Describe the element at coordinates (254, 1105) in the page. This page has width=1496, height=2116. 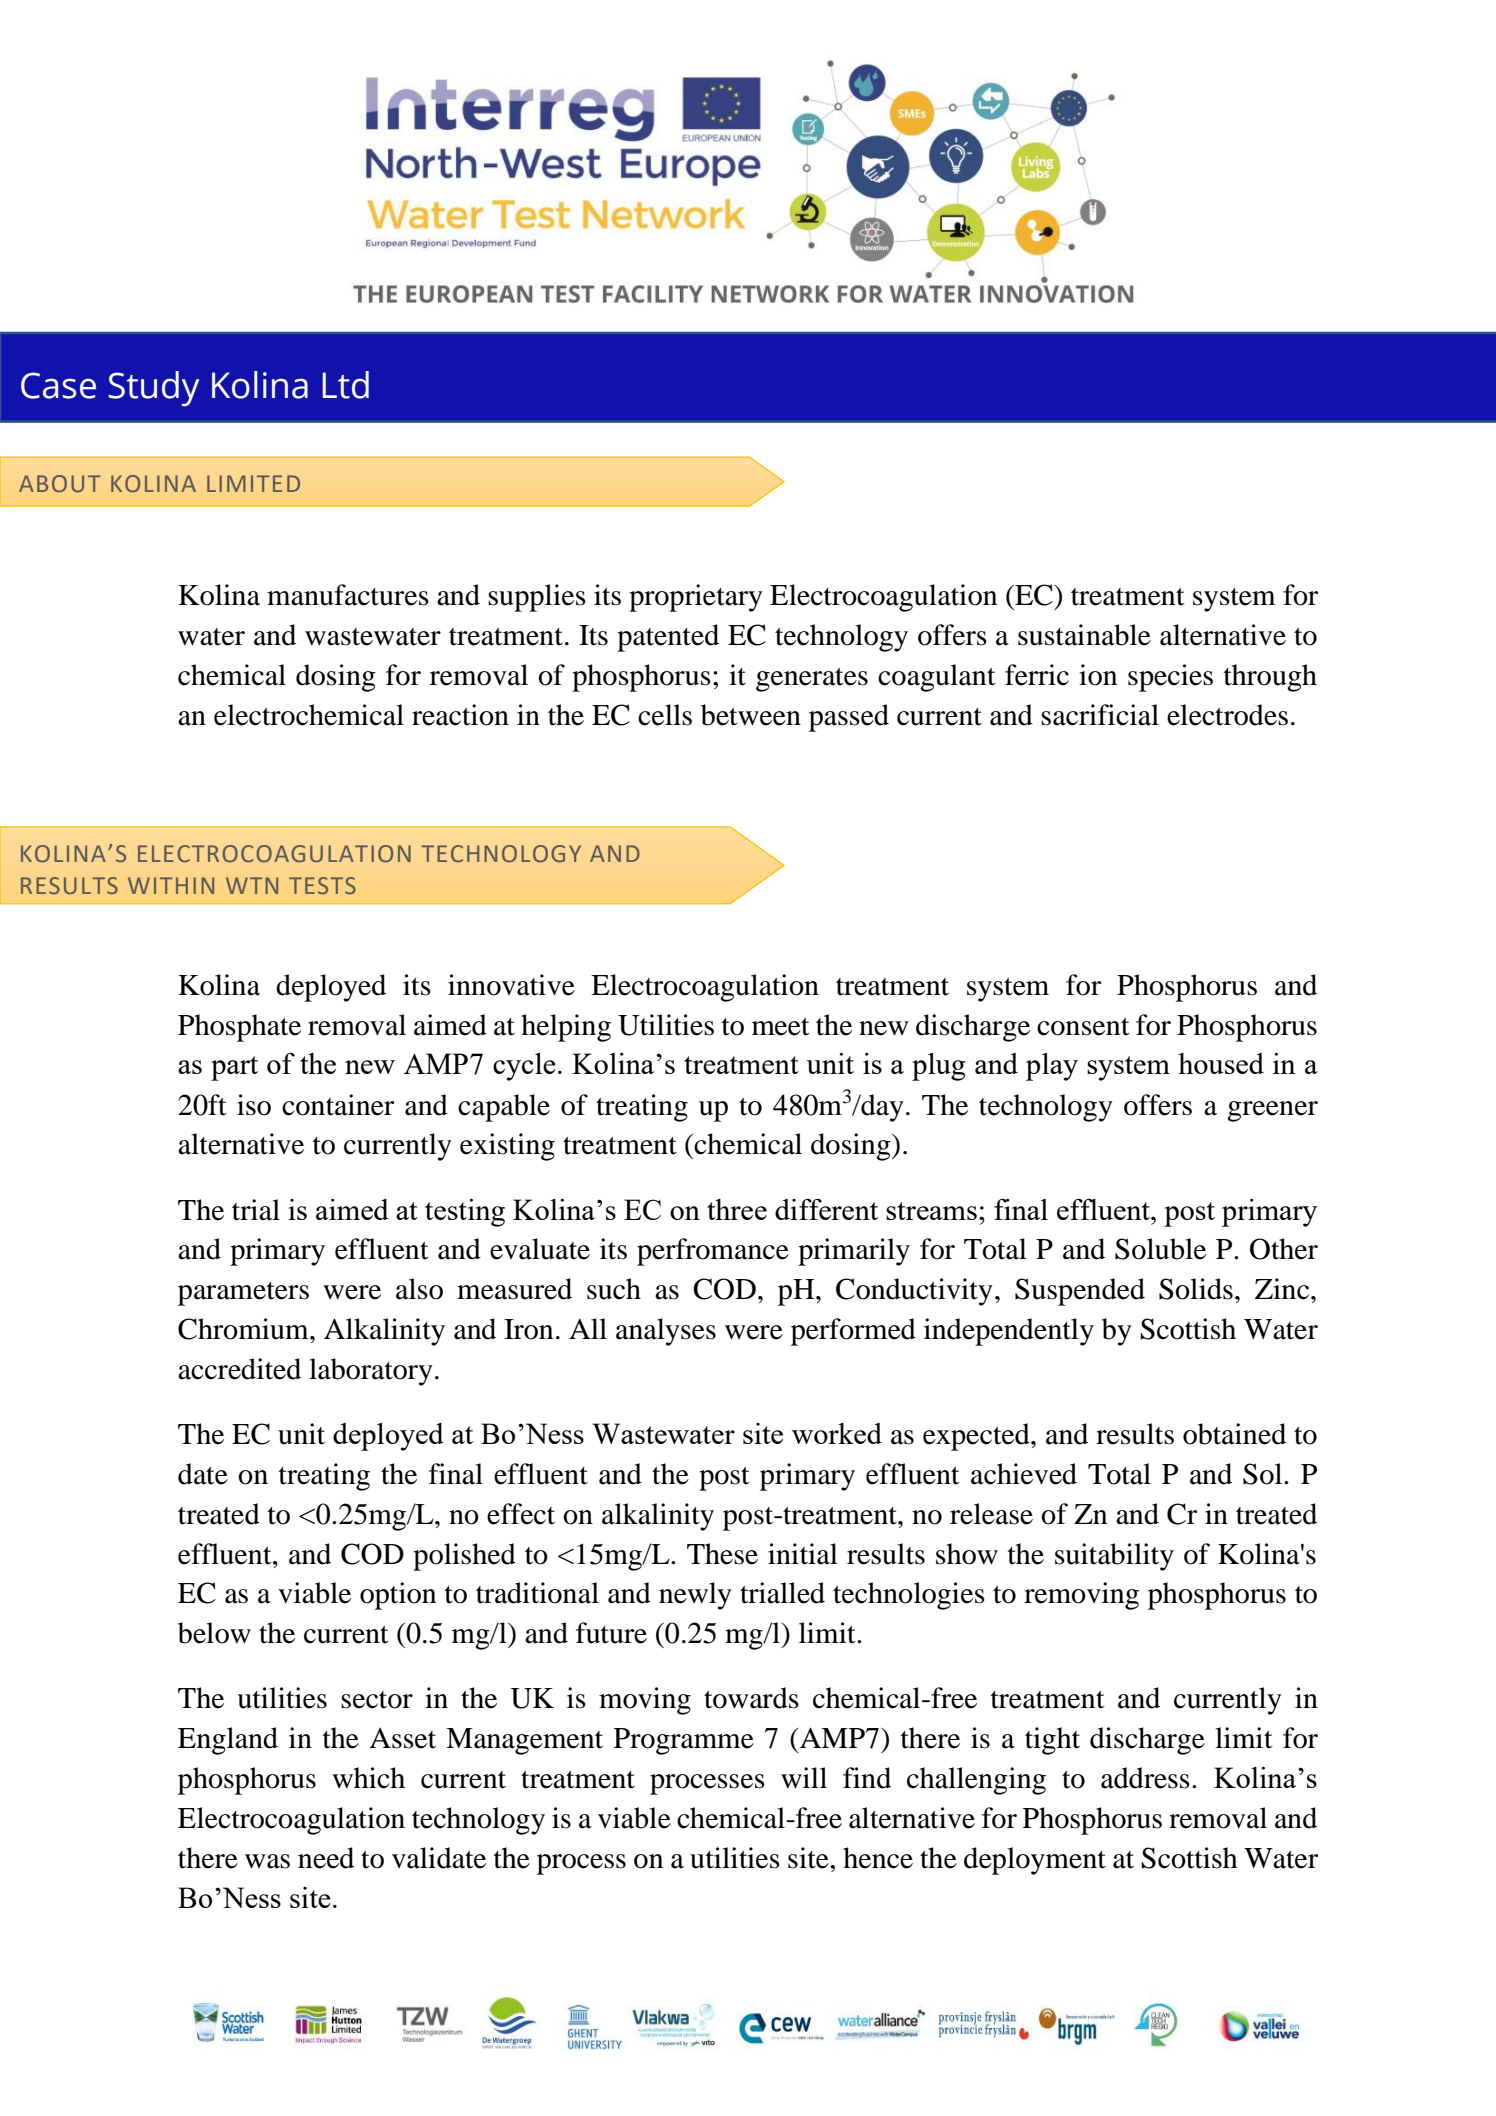
I see `iso` at that location.
